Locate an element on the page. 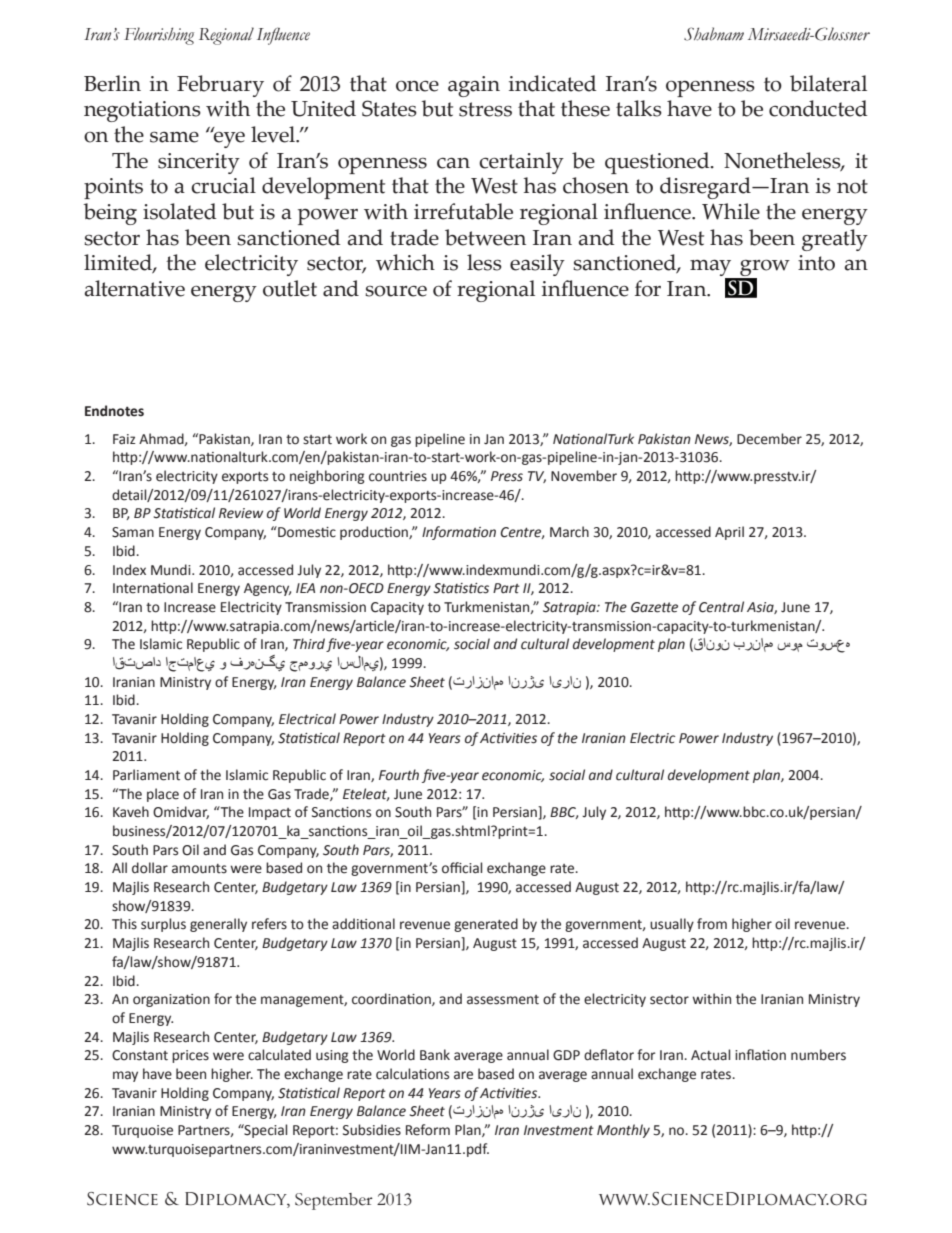 Image resolution: width=952 pixels, height=1233 pixels. Reform is located at coordinates (428, 1130).
